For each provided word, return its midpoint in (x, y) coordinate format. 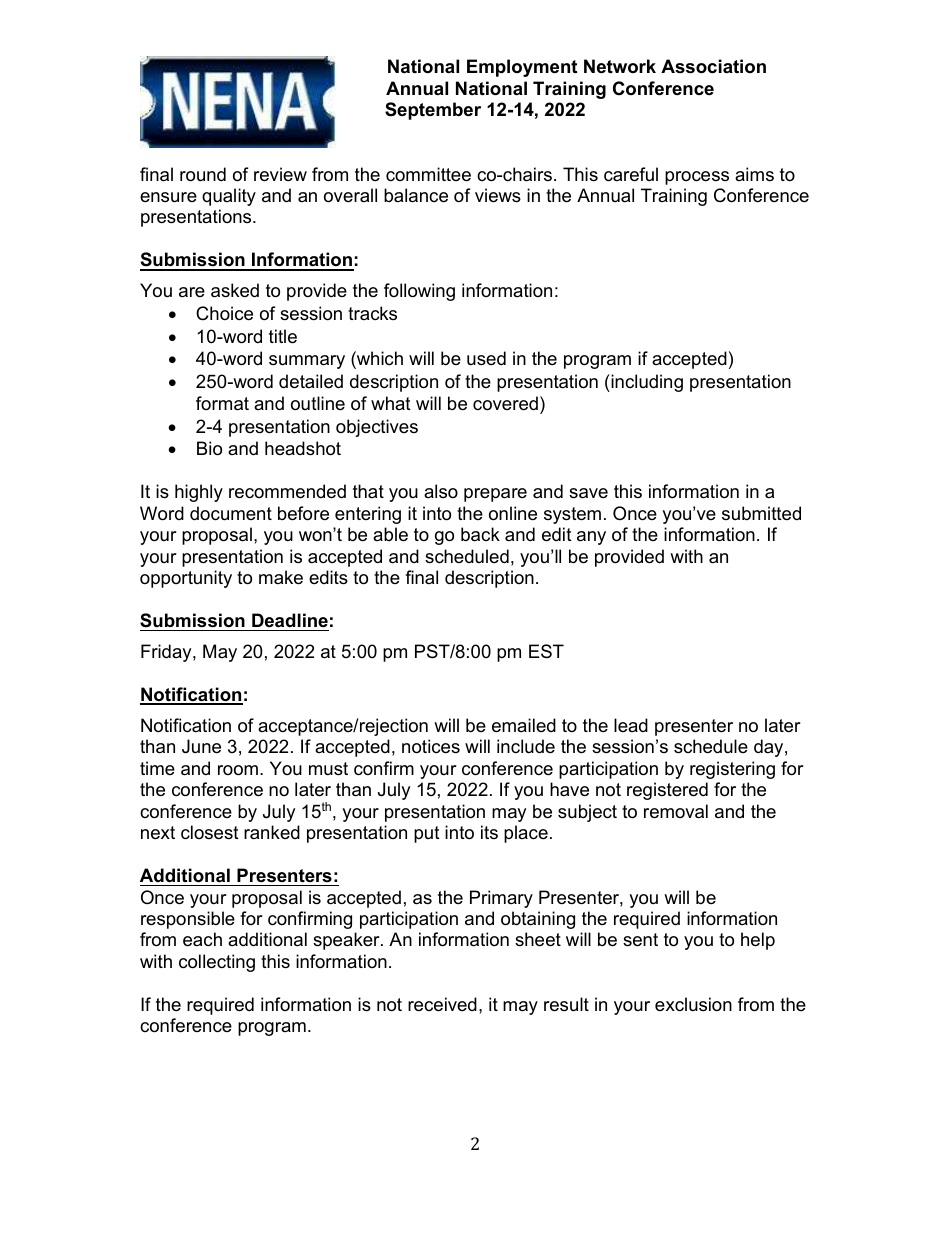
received (442, 1004)
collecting (217, 963)
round (203, 174)
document (231, 513)
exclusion (693, 1004)
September (433, 111)
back (480, 534)
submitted (761, 513)
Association (713, 66)
